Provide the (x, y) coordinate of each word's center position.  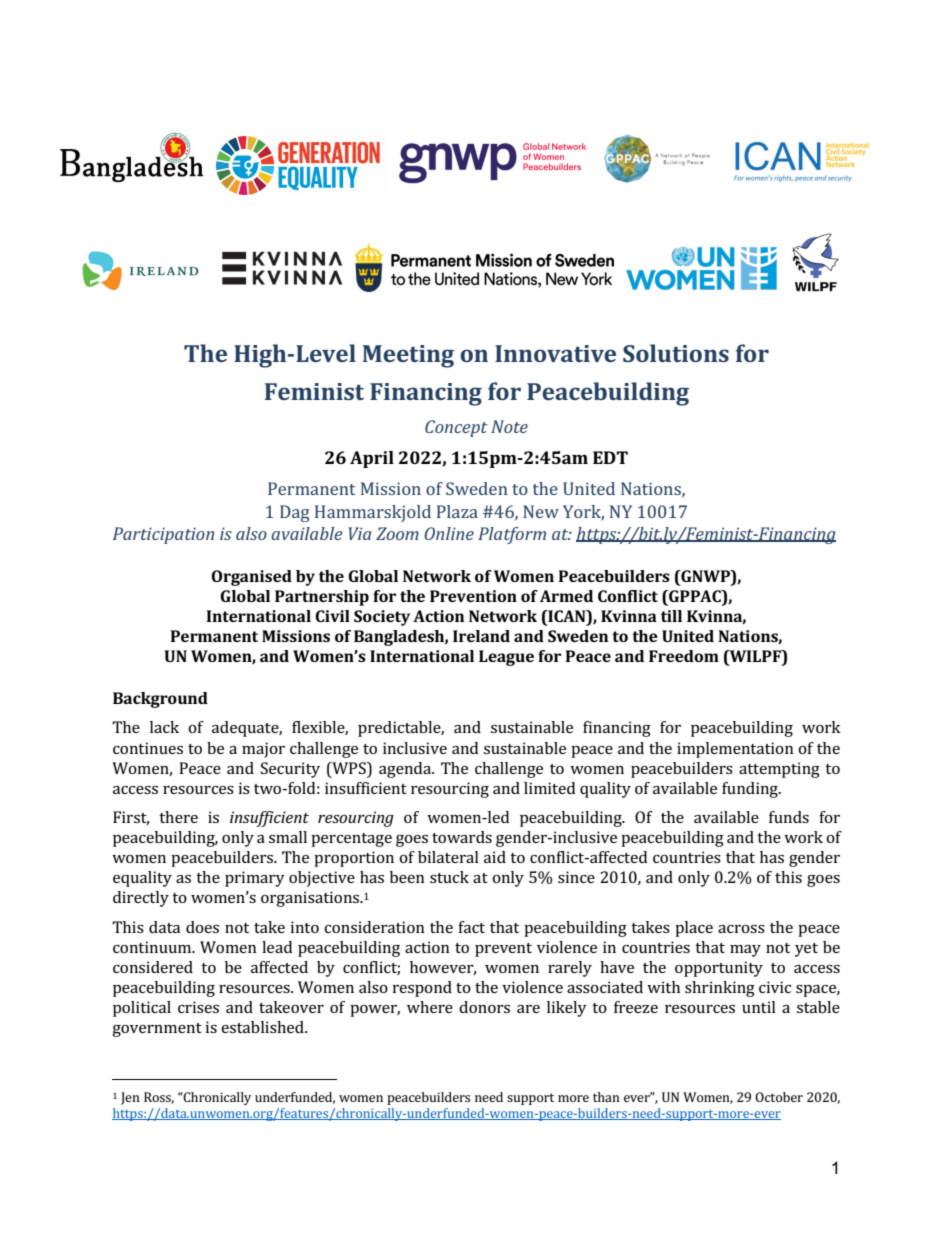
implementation (735, 750)
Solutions (676, 353)
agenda (406, 770)
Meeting (408, 356)
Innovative (555, 353)
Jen (130, 1098)
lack (164, 727)
